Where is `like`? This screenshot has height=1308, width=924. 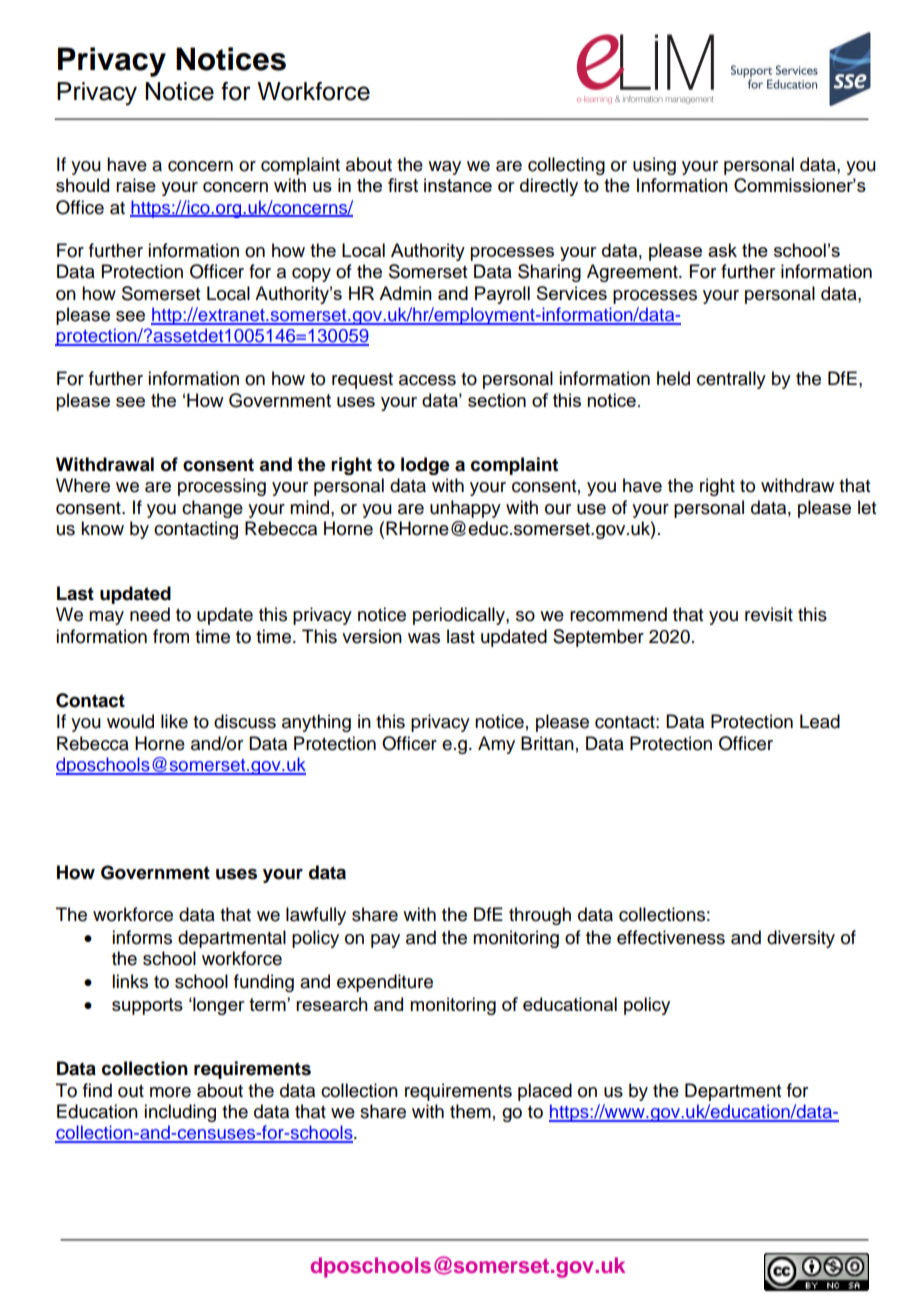
like is located at coordinates (174, 721).
